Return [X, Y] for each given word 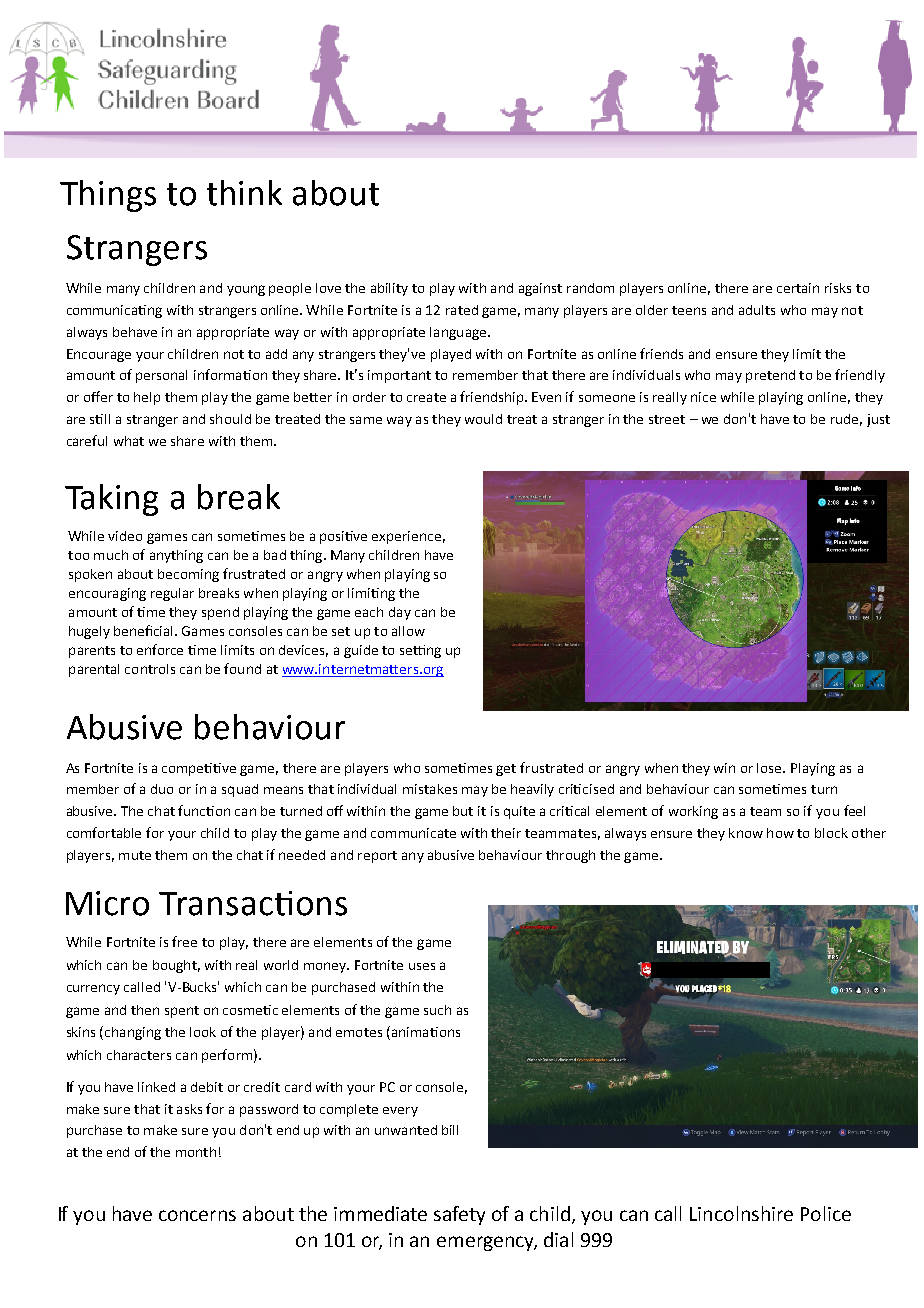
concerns [197, 1215]
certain [798, 288]
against [540, 289]
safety [459, 1215]
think [244, 193]
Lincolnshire [741, 1213]
